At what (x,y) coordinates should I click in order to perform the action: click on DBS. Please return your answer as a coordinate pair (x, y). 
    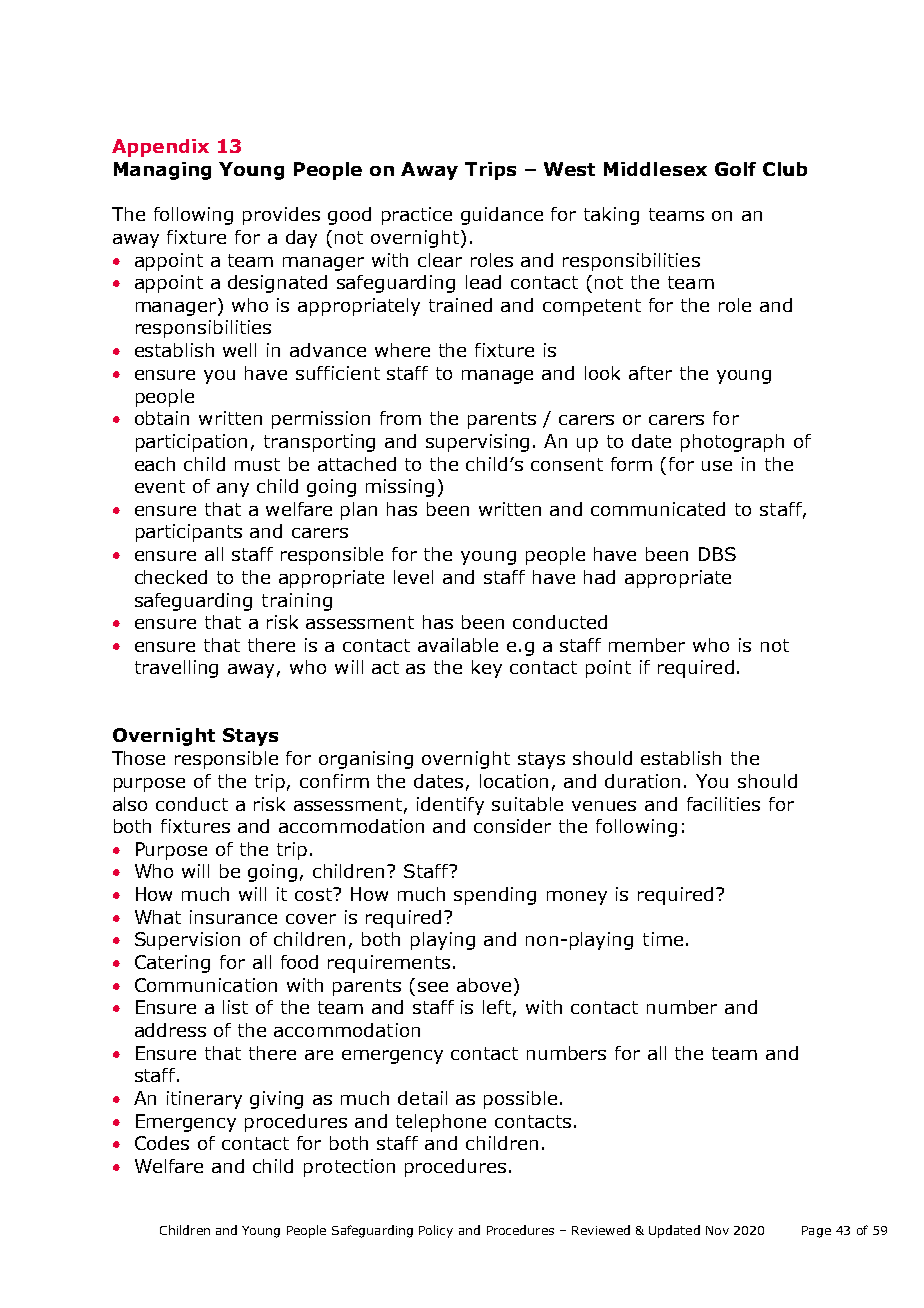
    Looking at the image, I should click on (717, 554).
